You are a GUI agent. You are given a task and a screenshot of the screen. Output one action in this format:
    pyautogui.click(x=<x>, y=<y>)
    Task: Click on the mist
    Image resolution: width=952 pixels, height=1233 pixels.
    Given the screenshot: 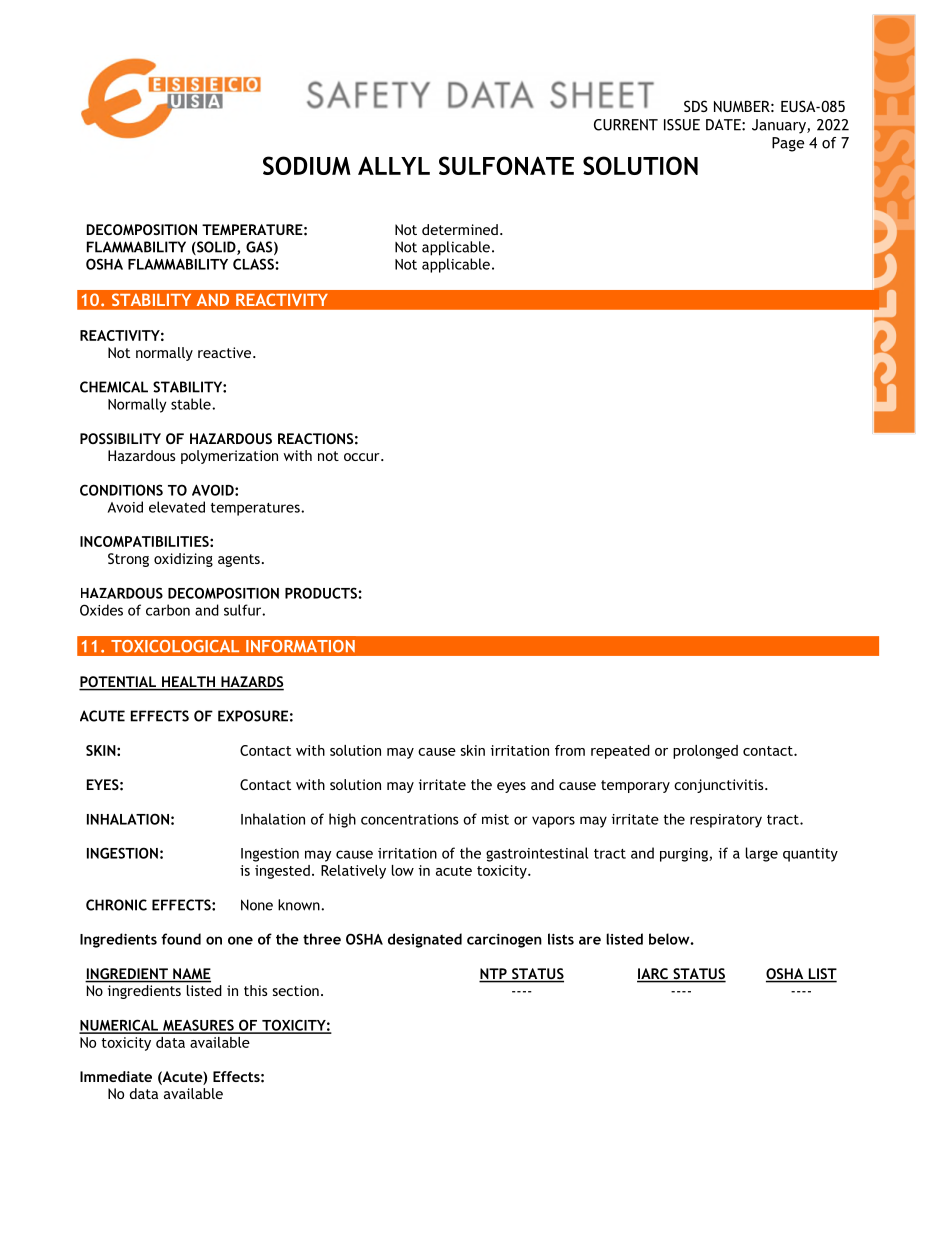 What is the action you would take?
    pyautogui.click(x=495, y=819)
